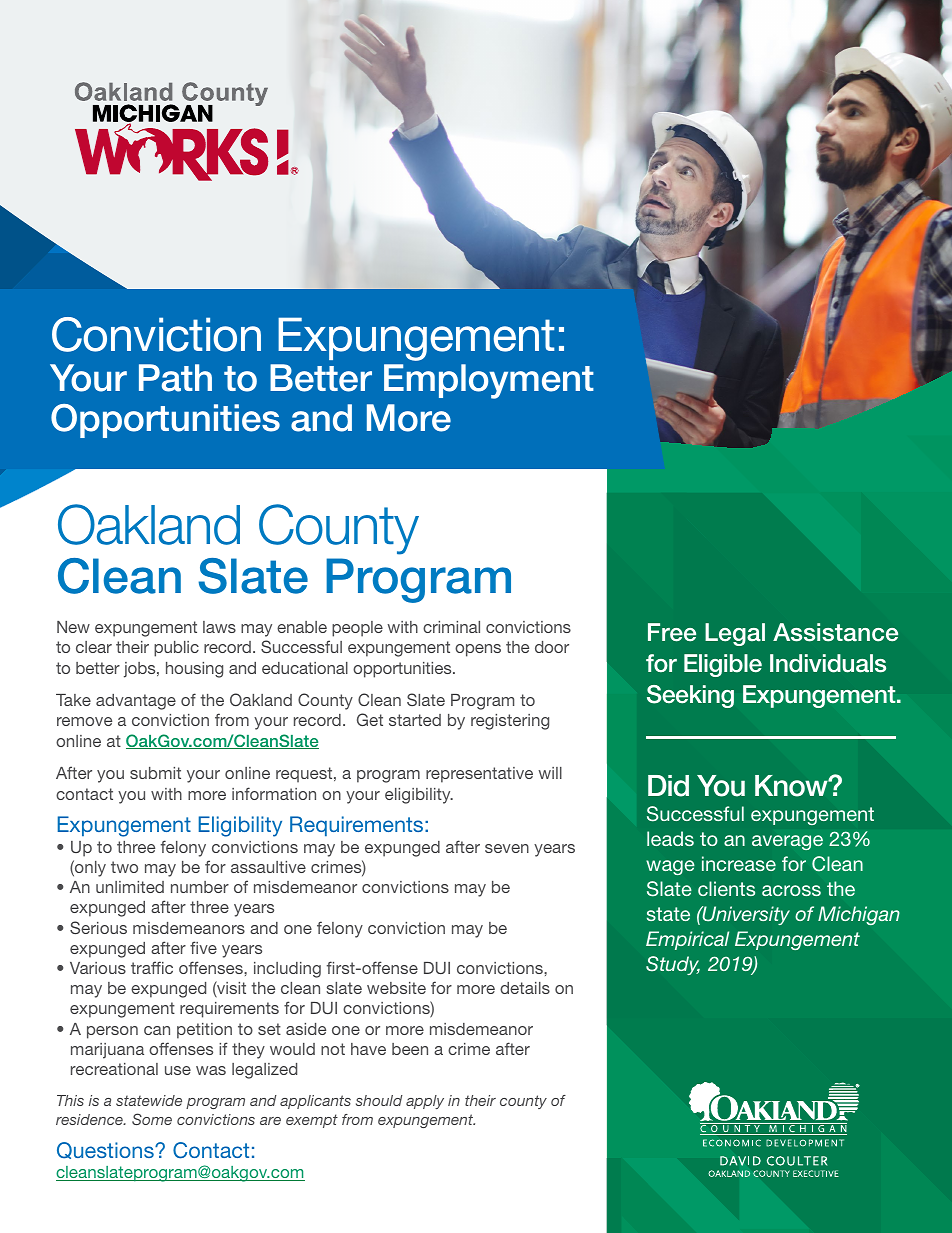 This image has height=1233, width=952. I want to click on laws, so click(219, 627).
